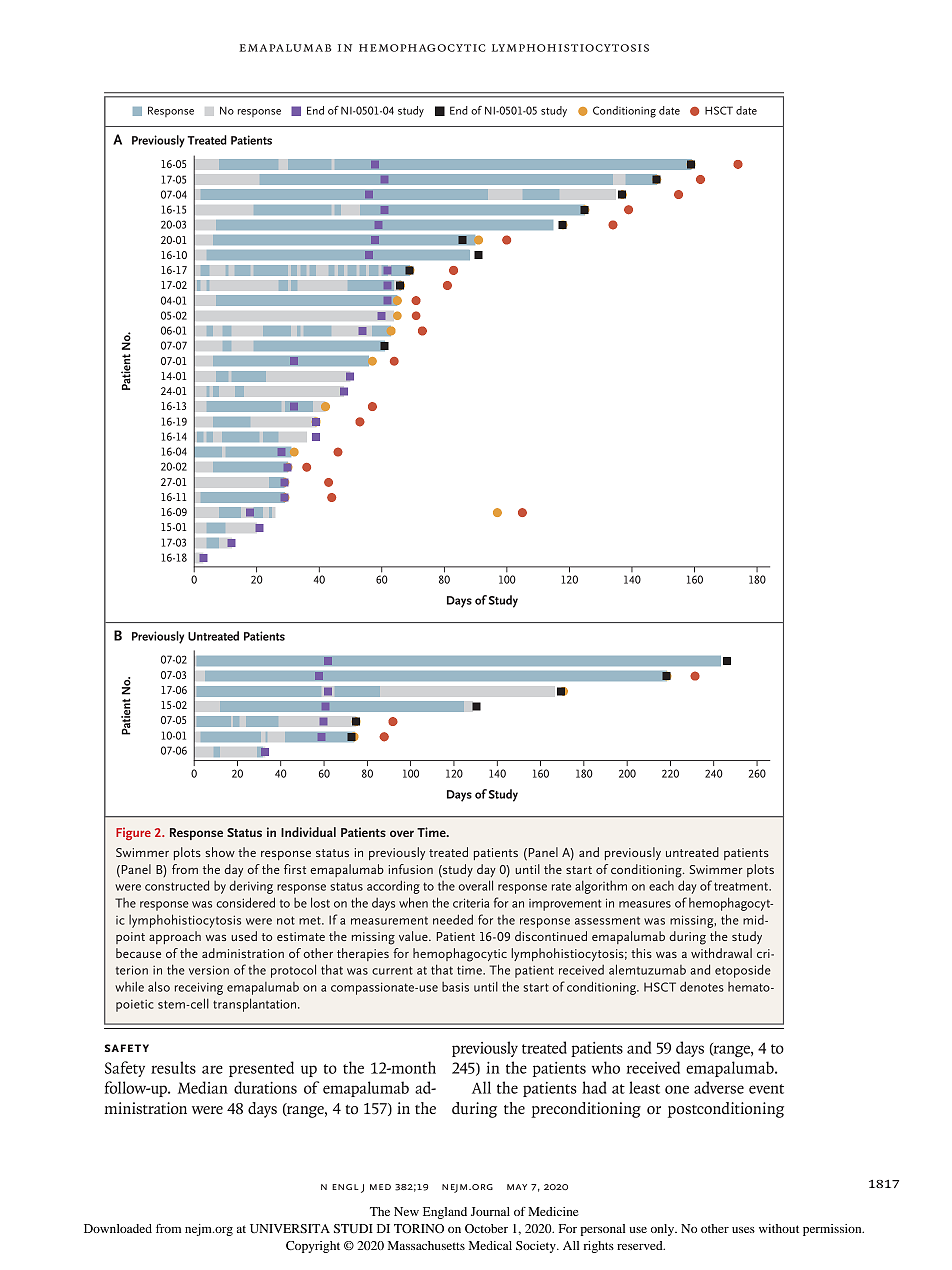 This screenshot has height=1270, width=952. Describe the element at coordinates (661, 886) in the screenshot. I see `each` at that location.
